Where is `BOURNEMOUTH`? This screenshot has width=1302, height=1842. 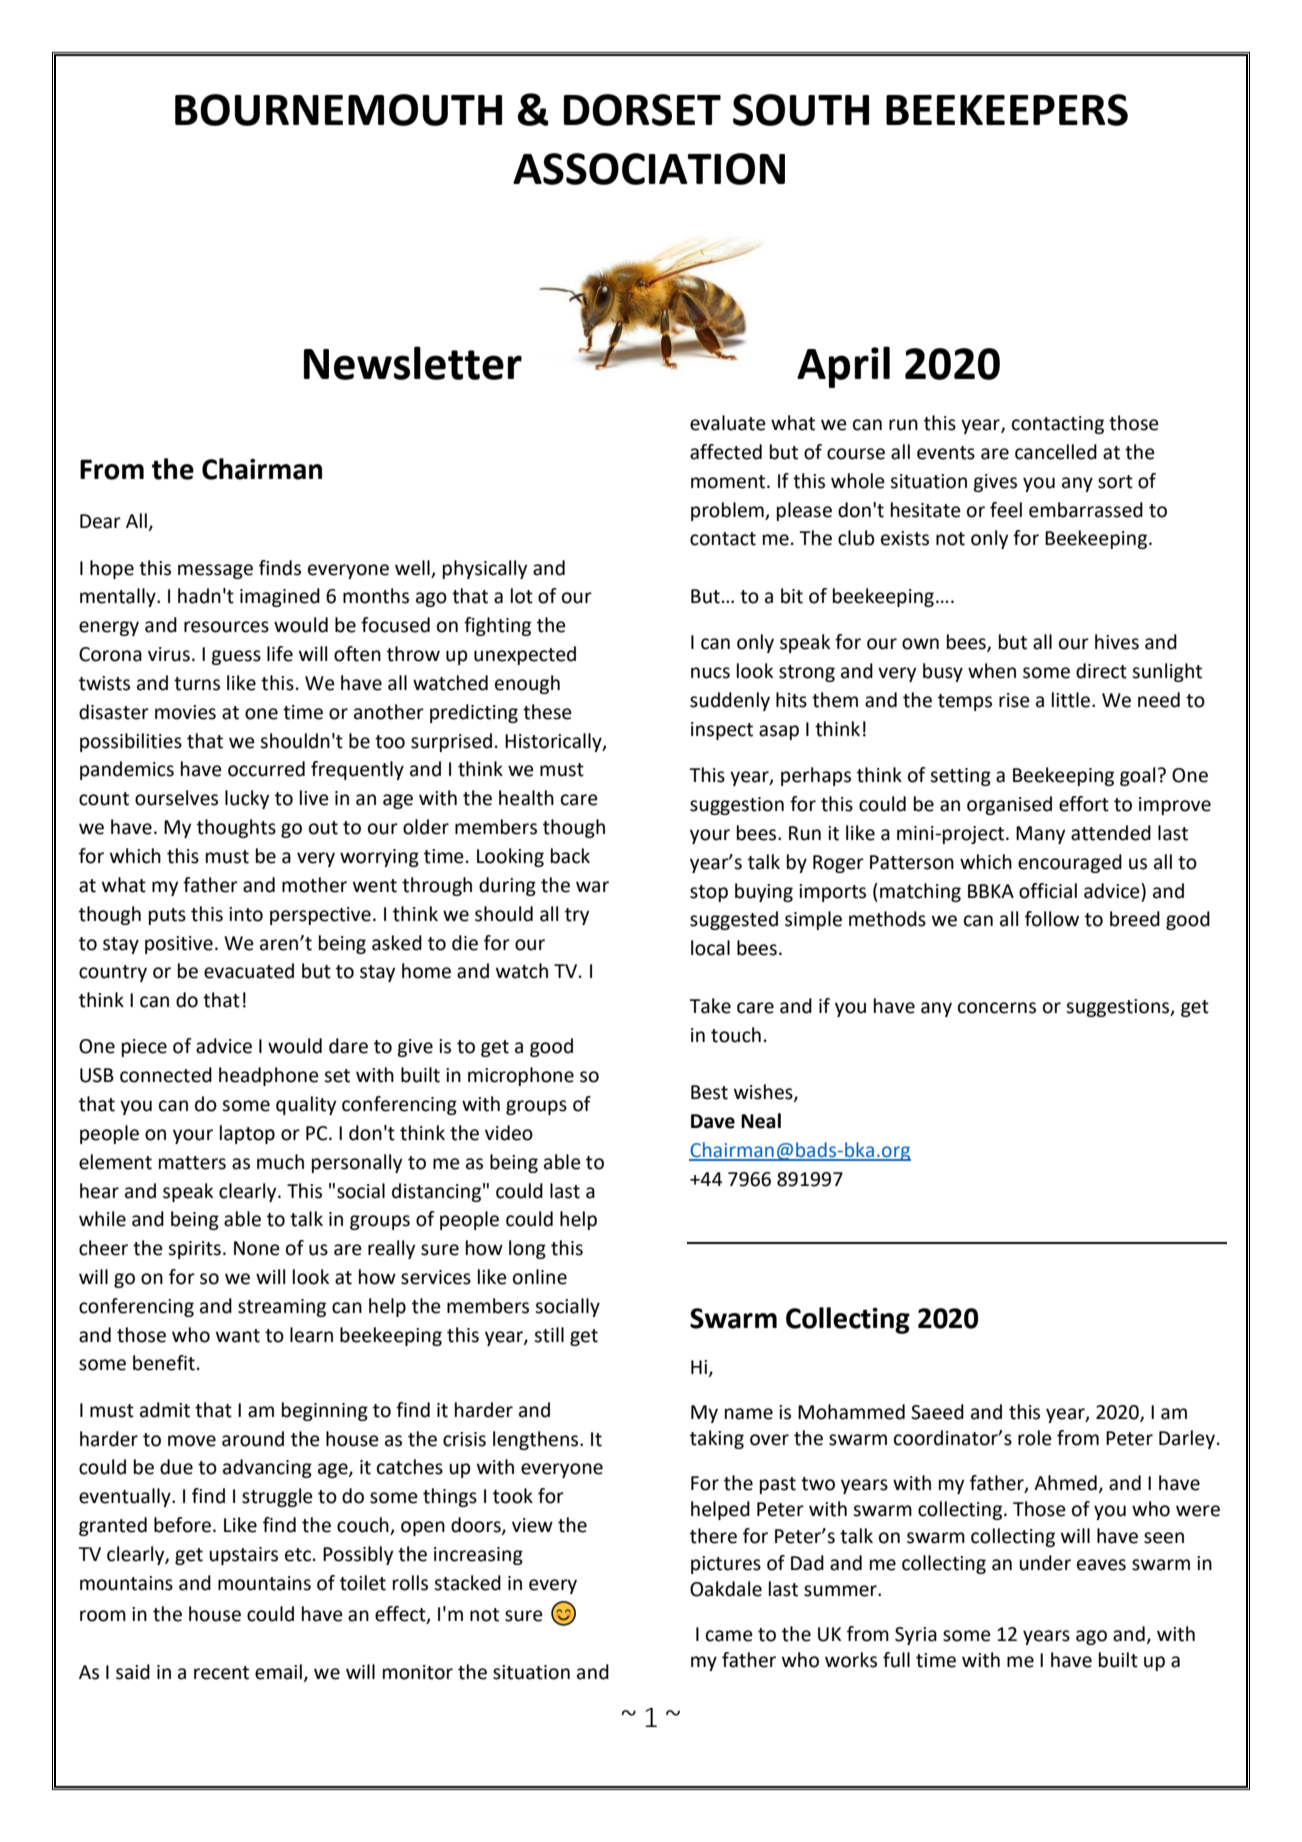 BOURNEMOUTH is located at coordinates (338, 110).
